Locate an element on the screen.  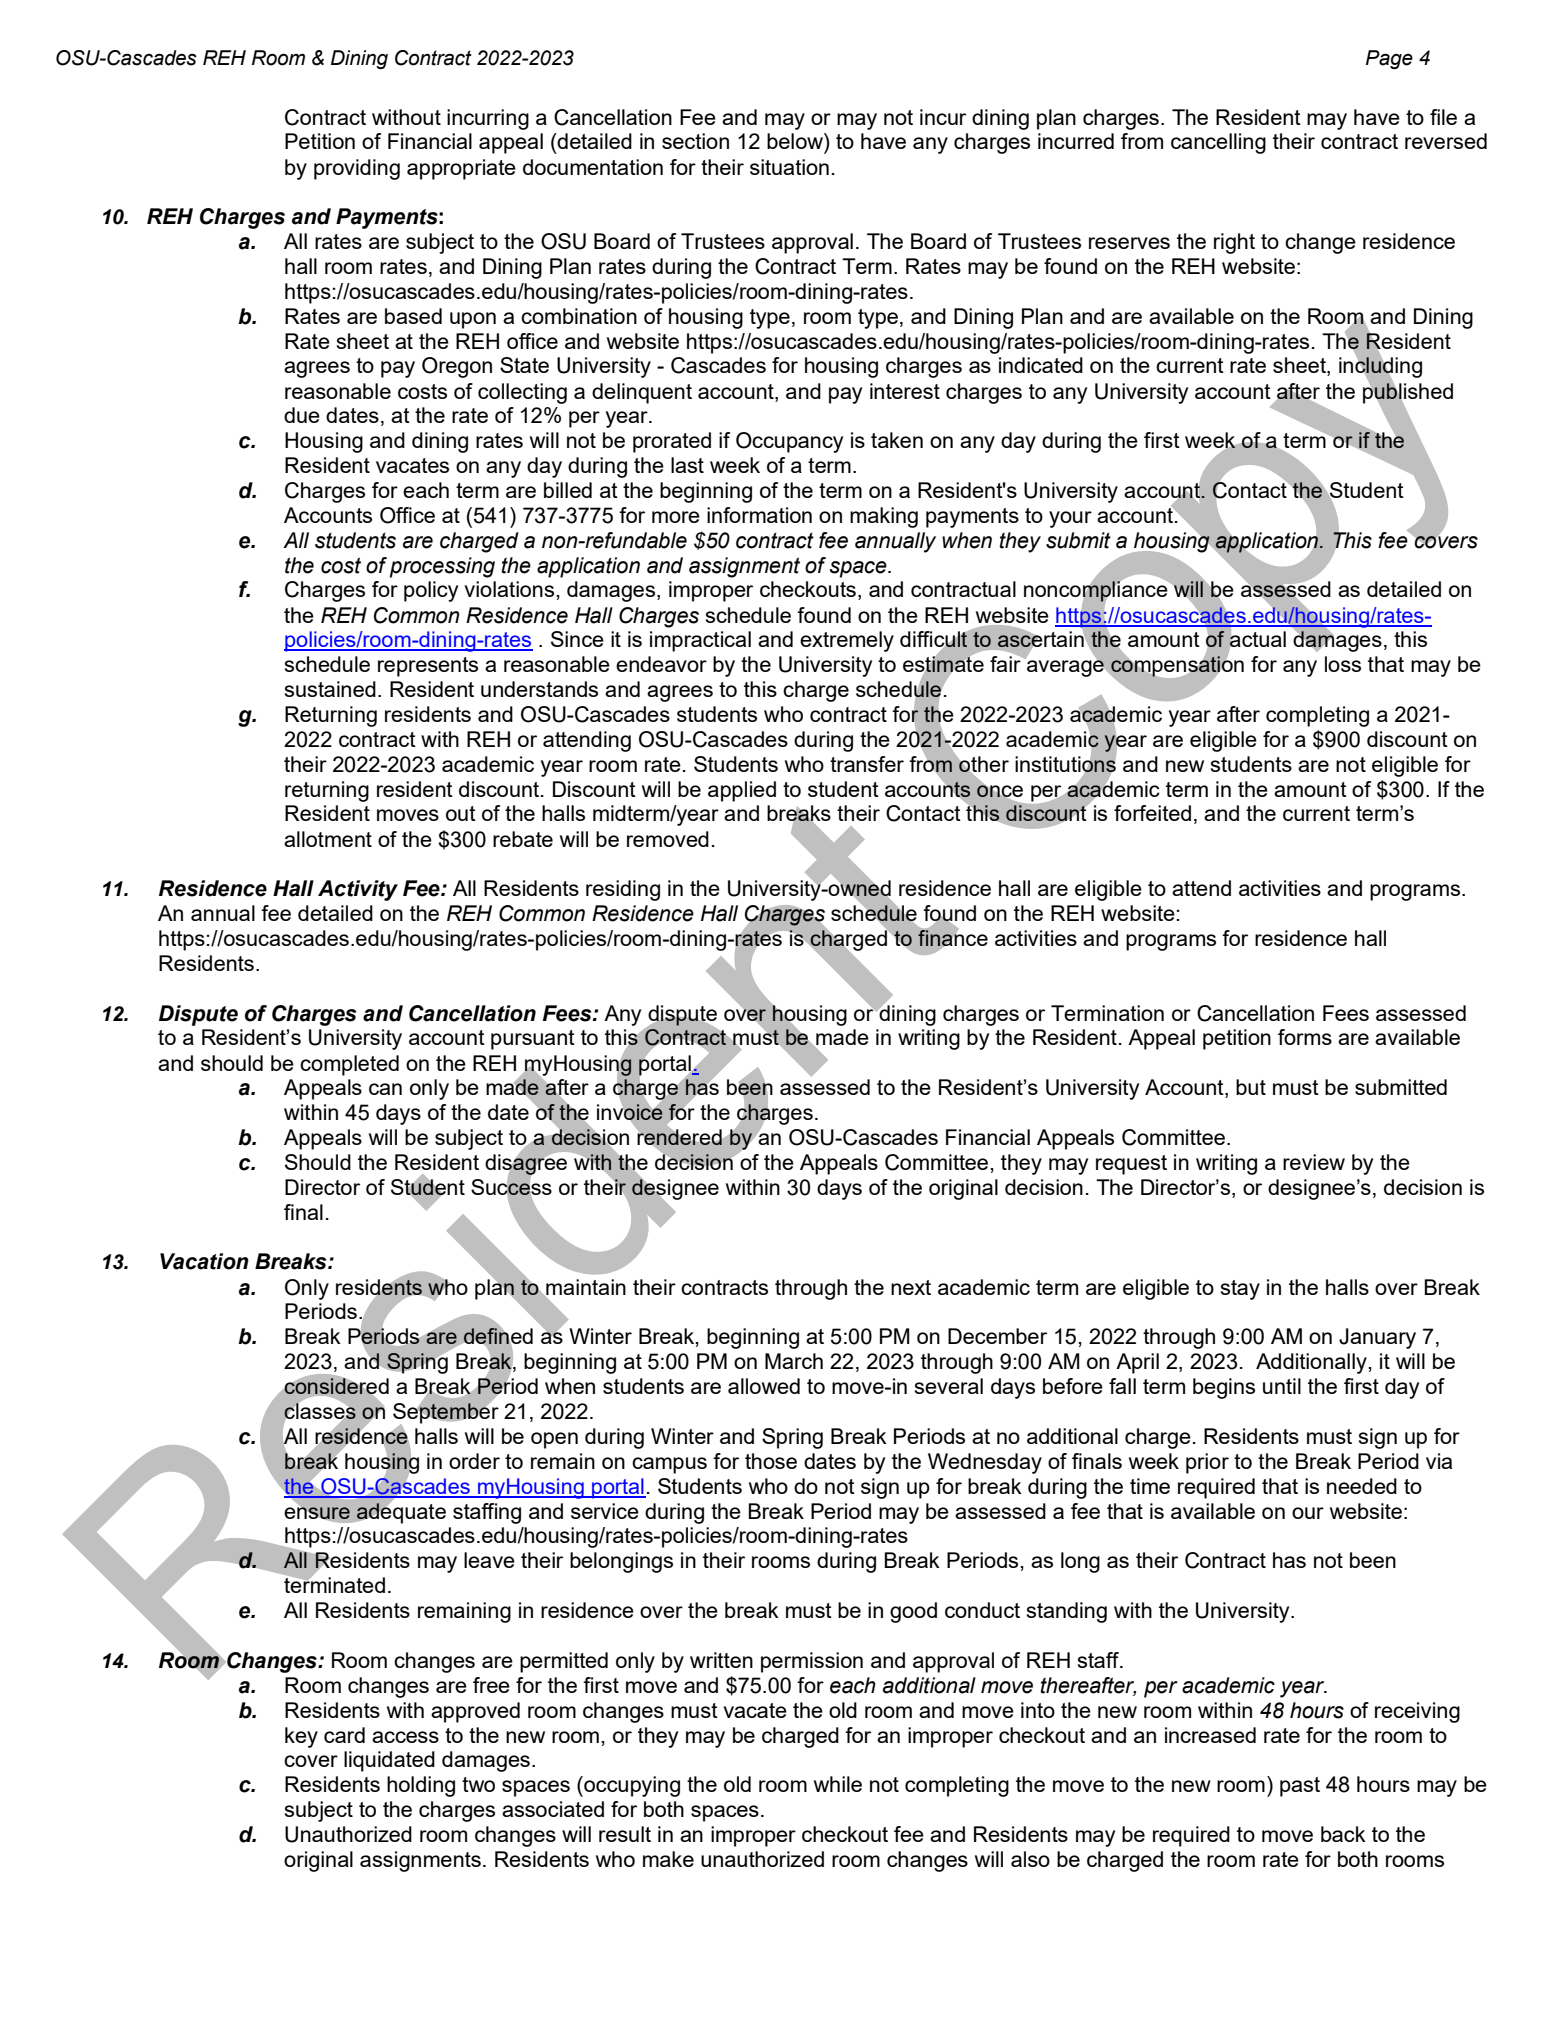
loss is located at coordinates (1343, 664).
